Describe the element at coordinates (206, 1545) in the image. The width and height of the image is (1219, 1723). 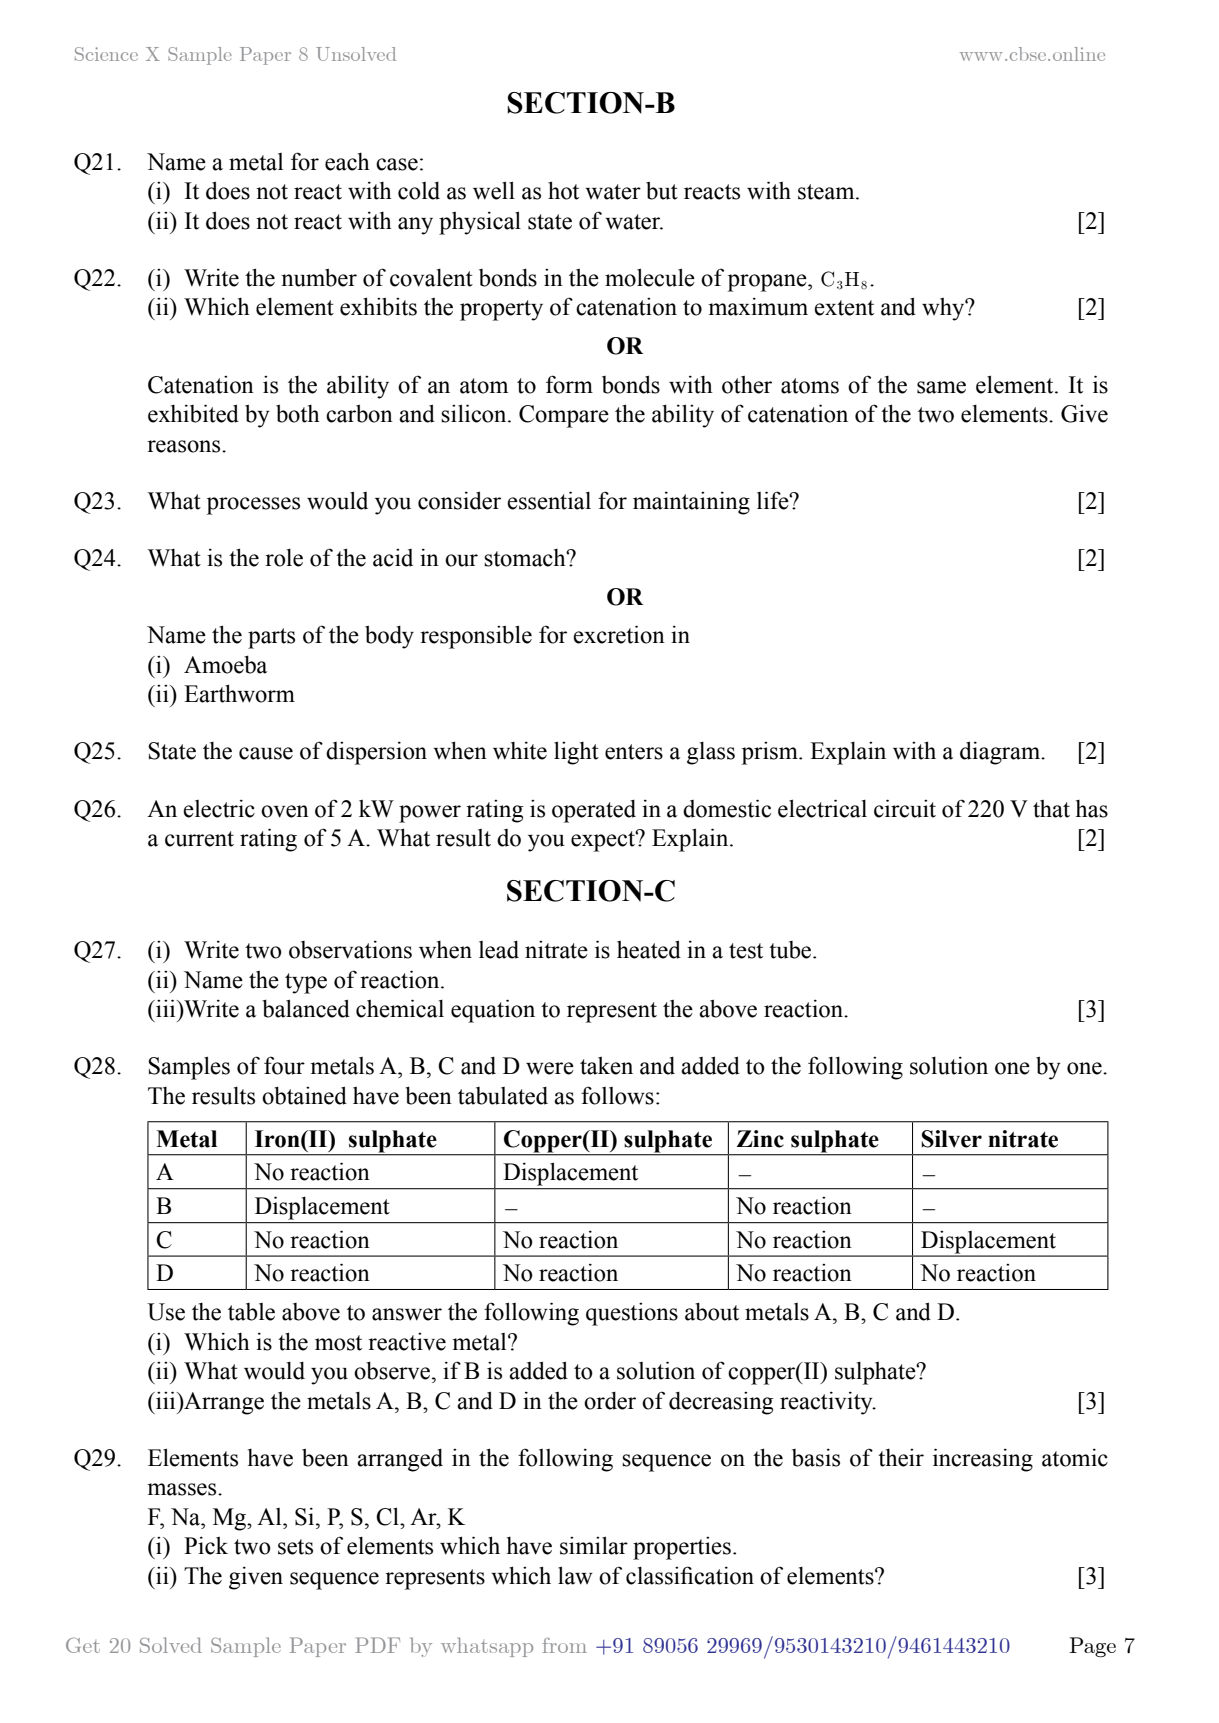
I see `Pick` at that location.
